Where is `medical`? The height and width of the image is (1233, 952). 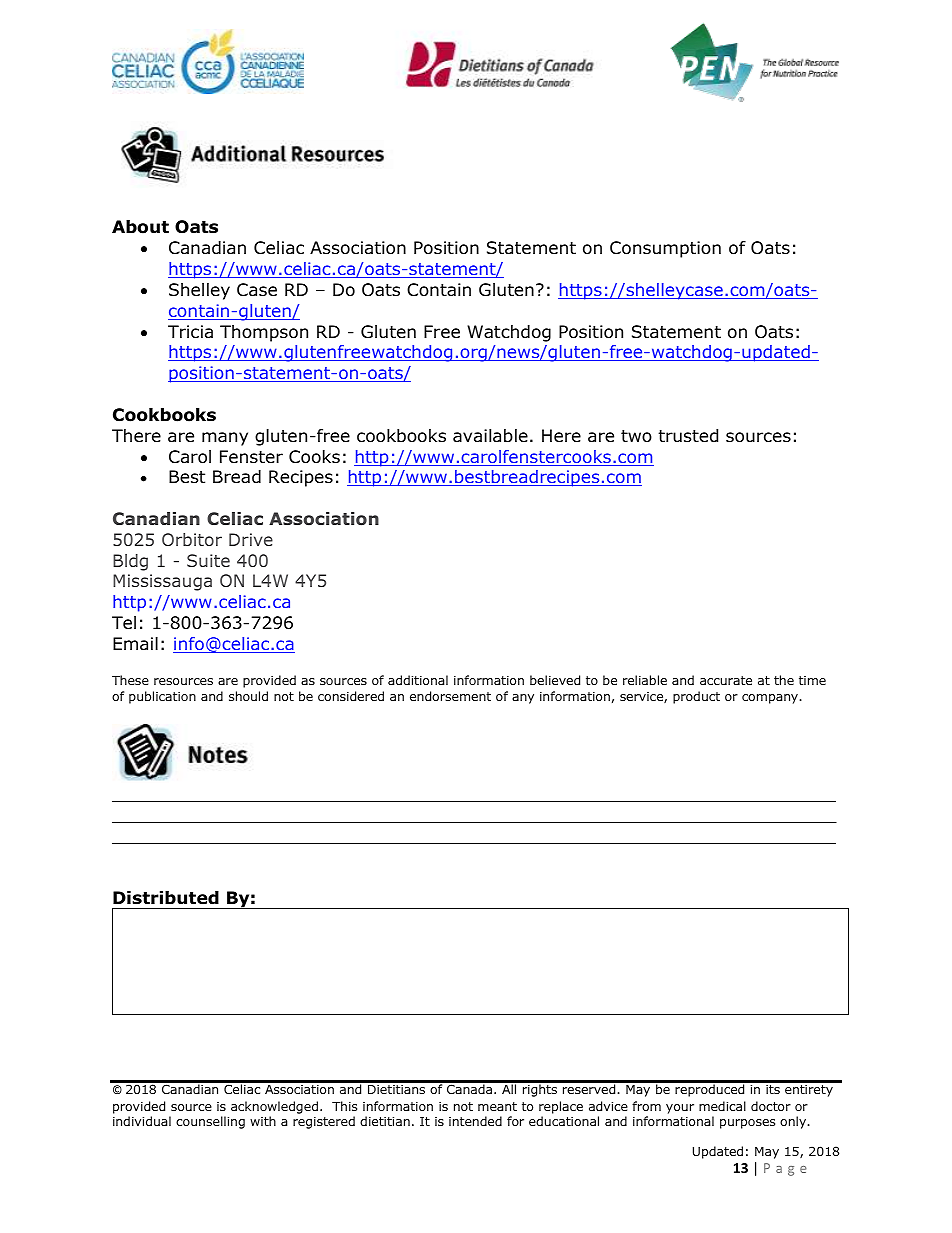 medical is located at coordinates (722, 1106).
